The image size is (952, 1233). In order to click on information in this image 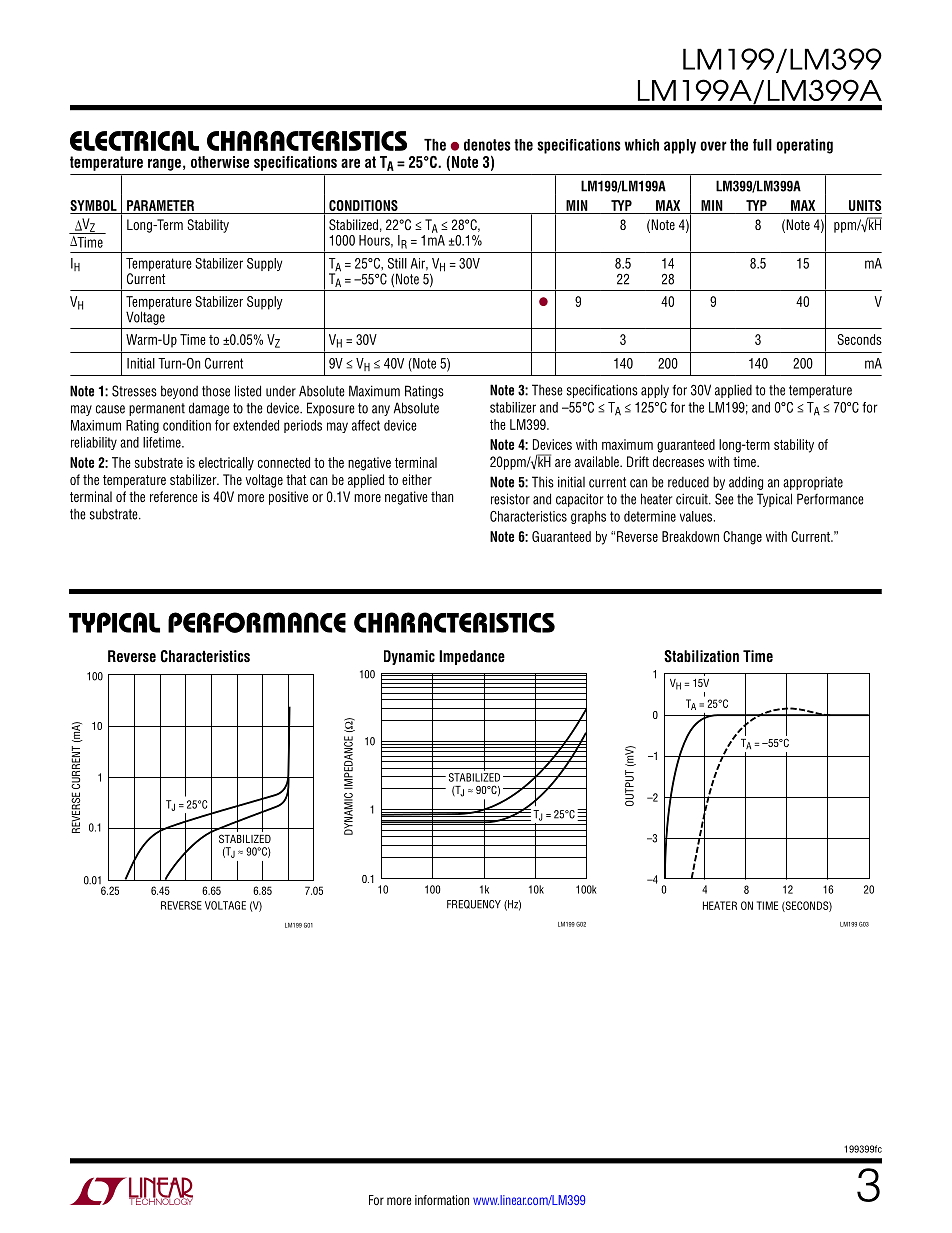, I will do `click(442, 1200)`.
